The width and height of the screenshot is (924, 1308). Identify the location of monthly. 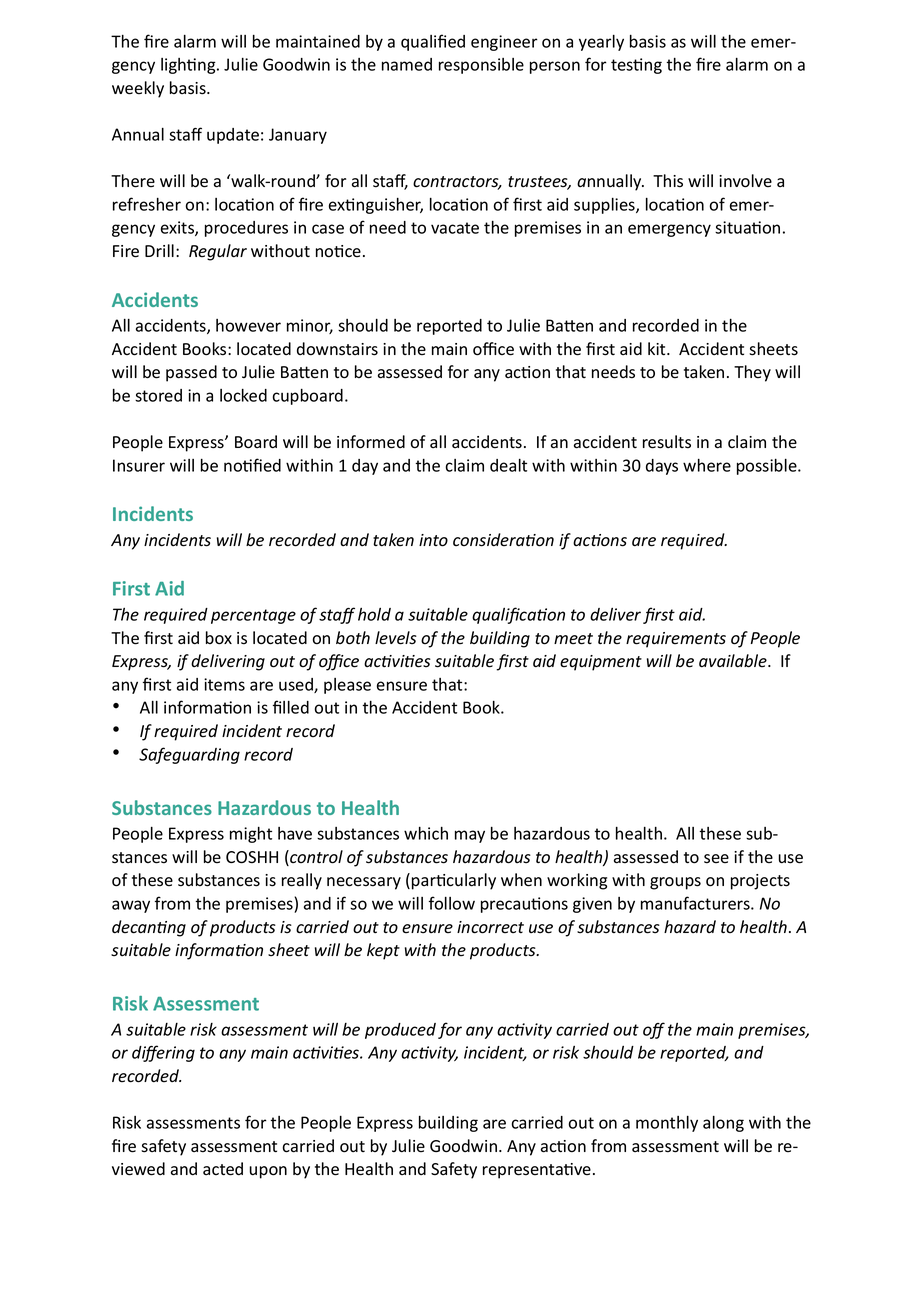
(667, 1124).
